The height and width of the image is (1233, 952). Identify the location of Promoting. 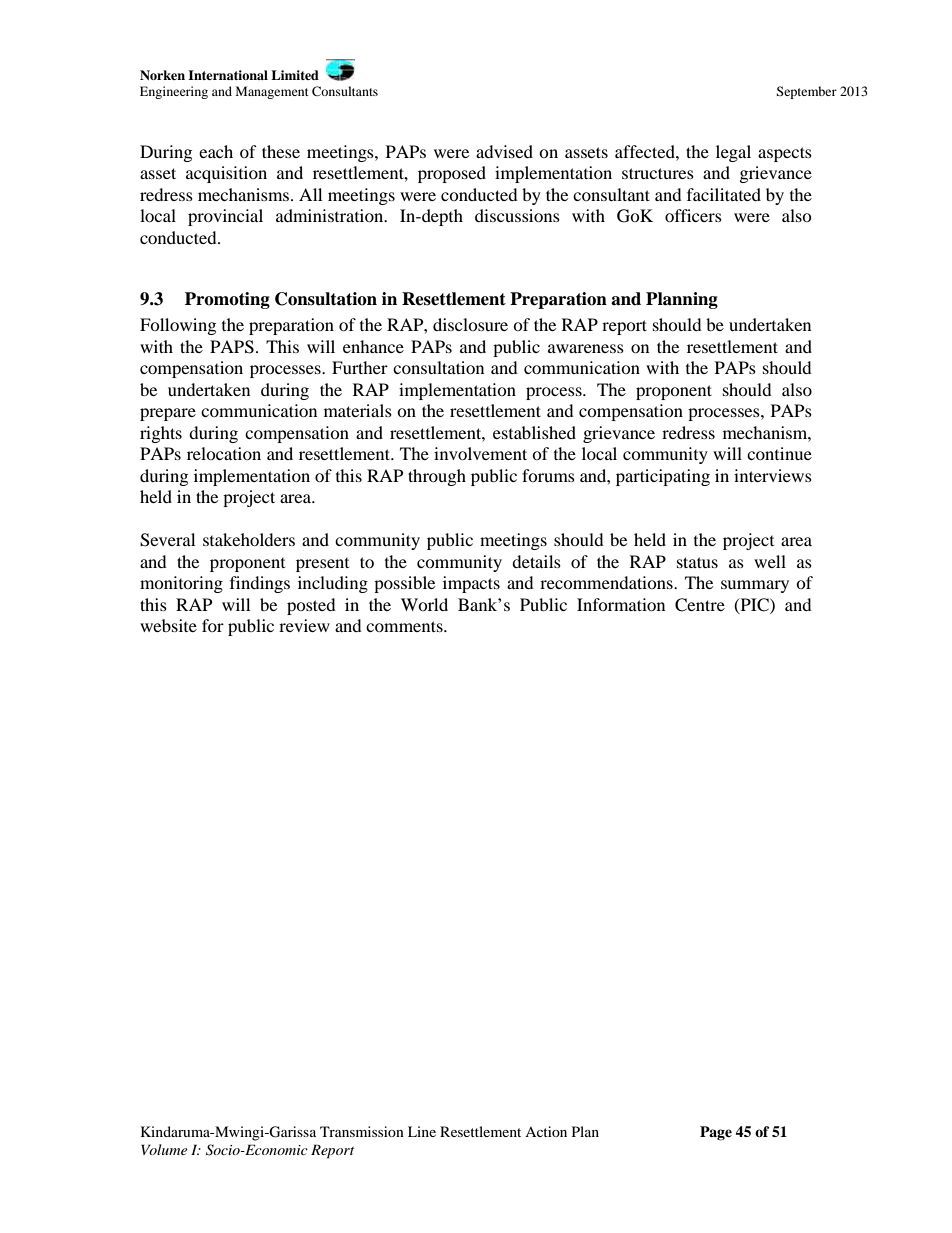
(227, 300).
